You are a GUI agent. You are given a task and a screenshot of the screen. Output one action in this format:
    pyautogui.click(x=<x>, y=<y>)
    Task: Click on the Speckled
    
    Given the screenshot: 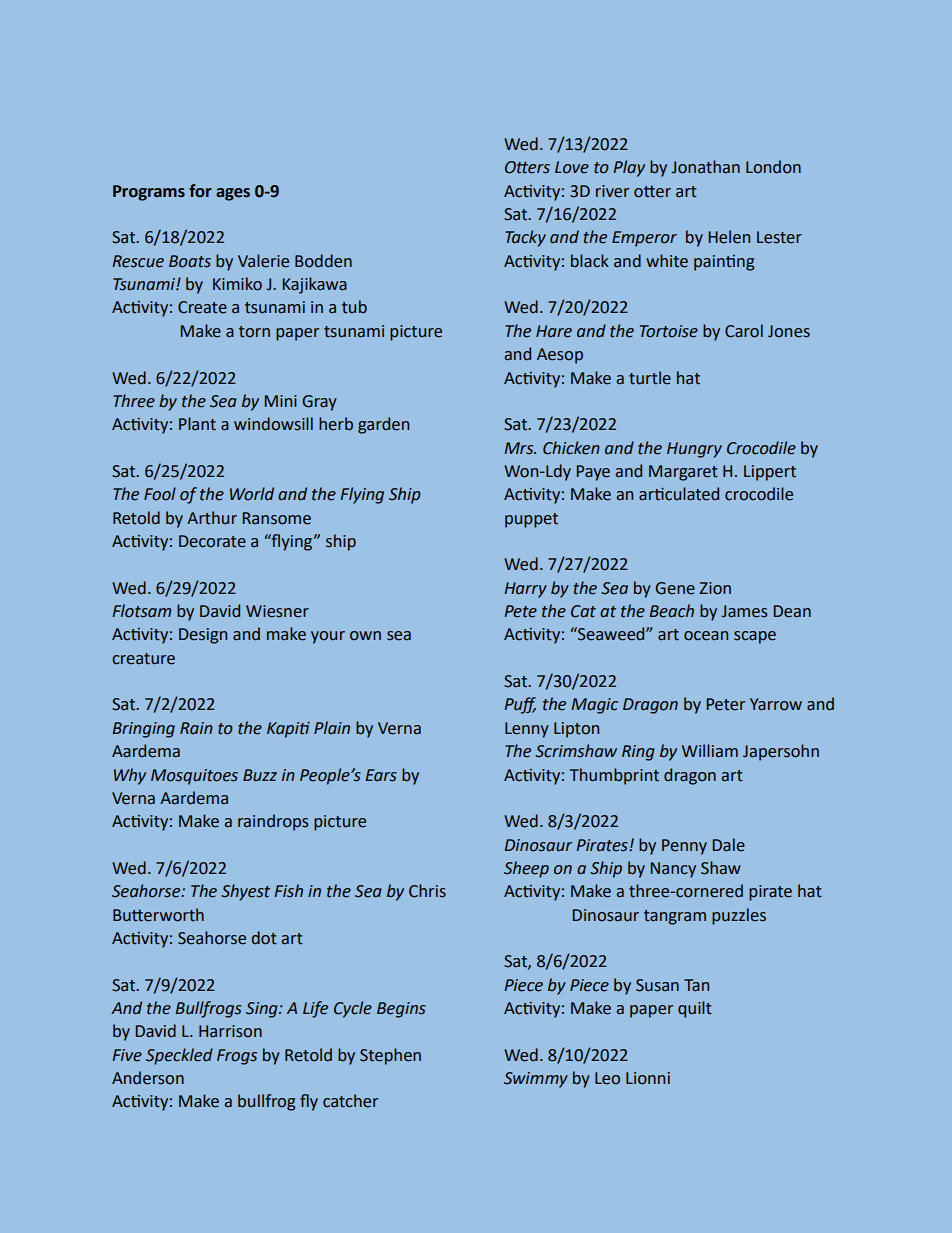 What is the action you would take?
    pyautogui.click(x=179, y=1056)
